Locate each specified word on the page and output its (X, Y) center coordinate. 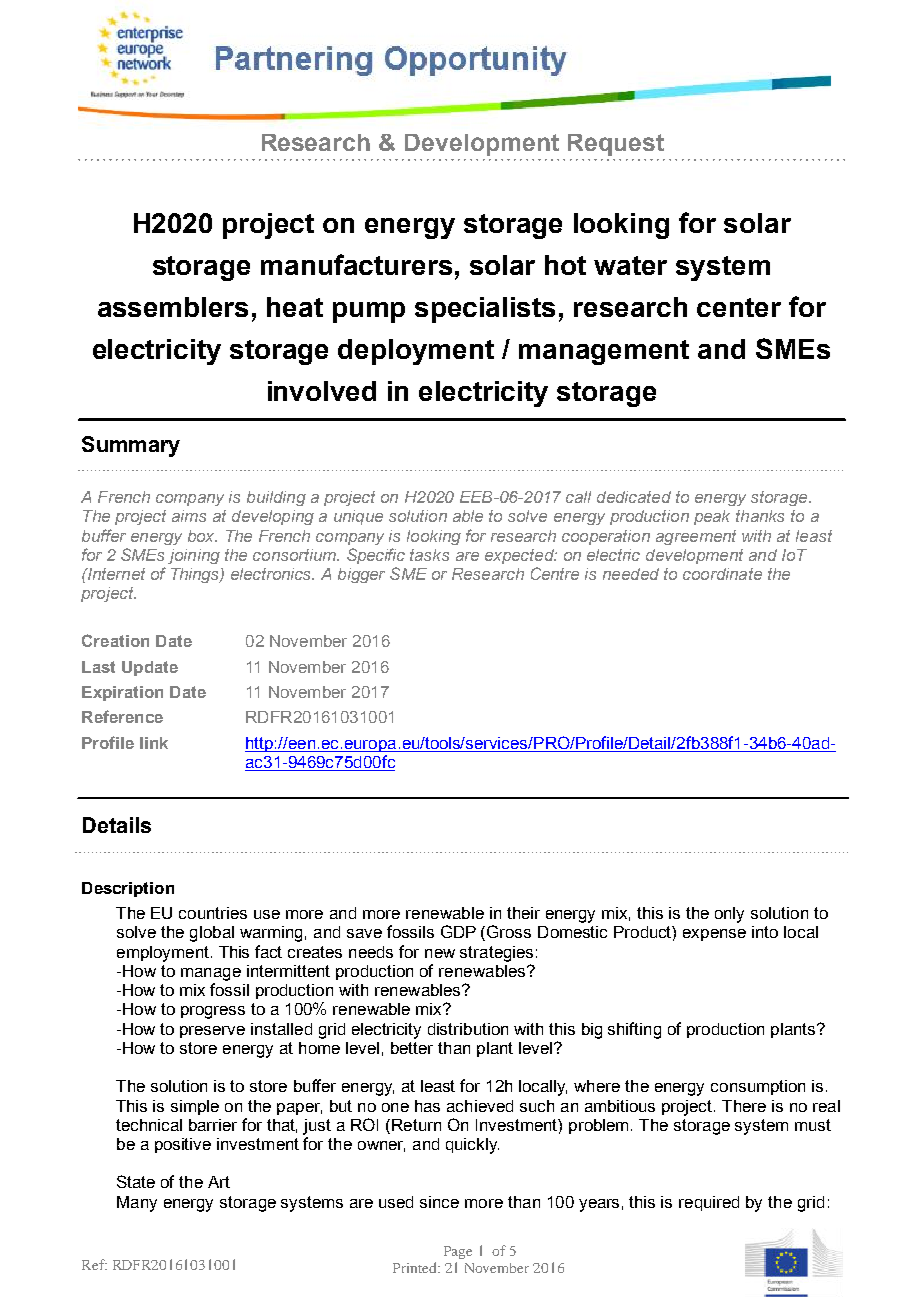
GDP (458, 931)
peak (712, 517)
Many (137, 1204)
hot (565, 265)
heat (295, 307)
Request (616, 145)
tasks (429, 555)
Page (458, 1252)
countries (213, 913)
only (729, 915)
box (202, 536)
